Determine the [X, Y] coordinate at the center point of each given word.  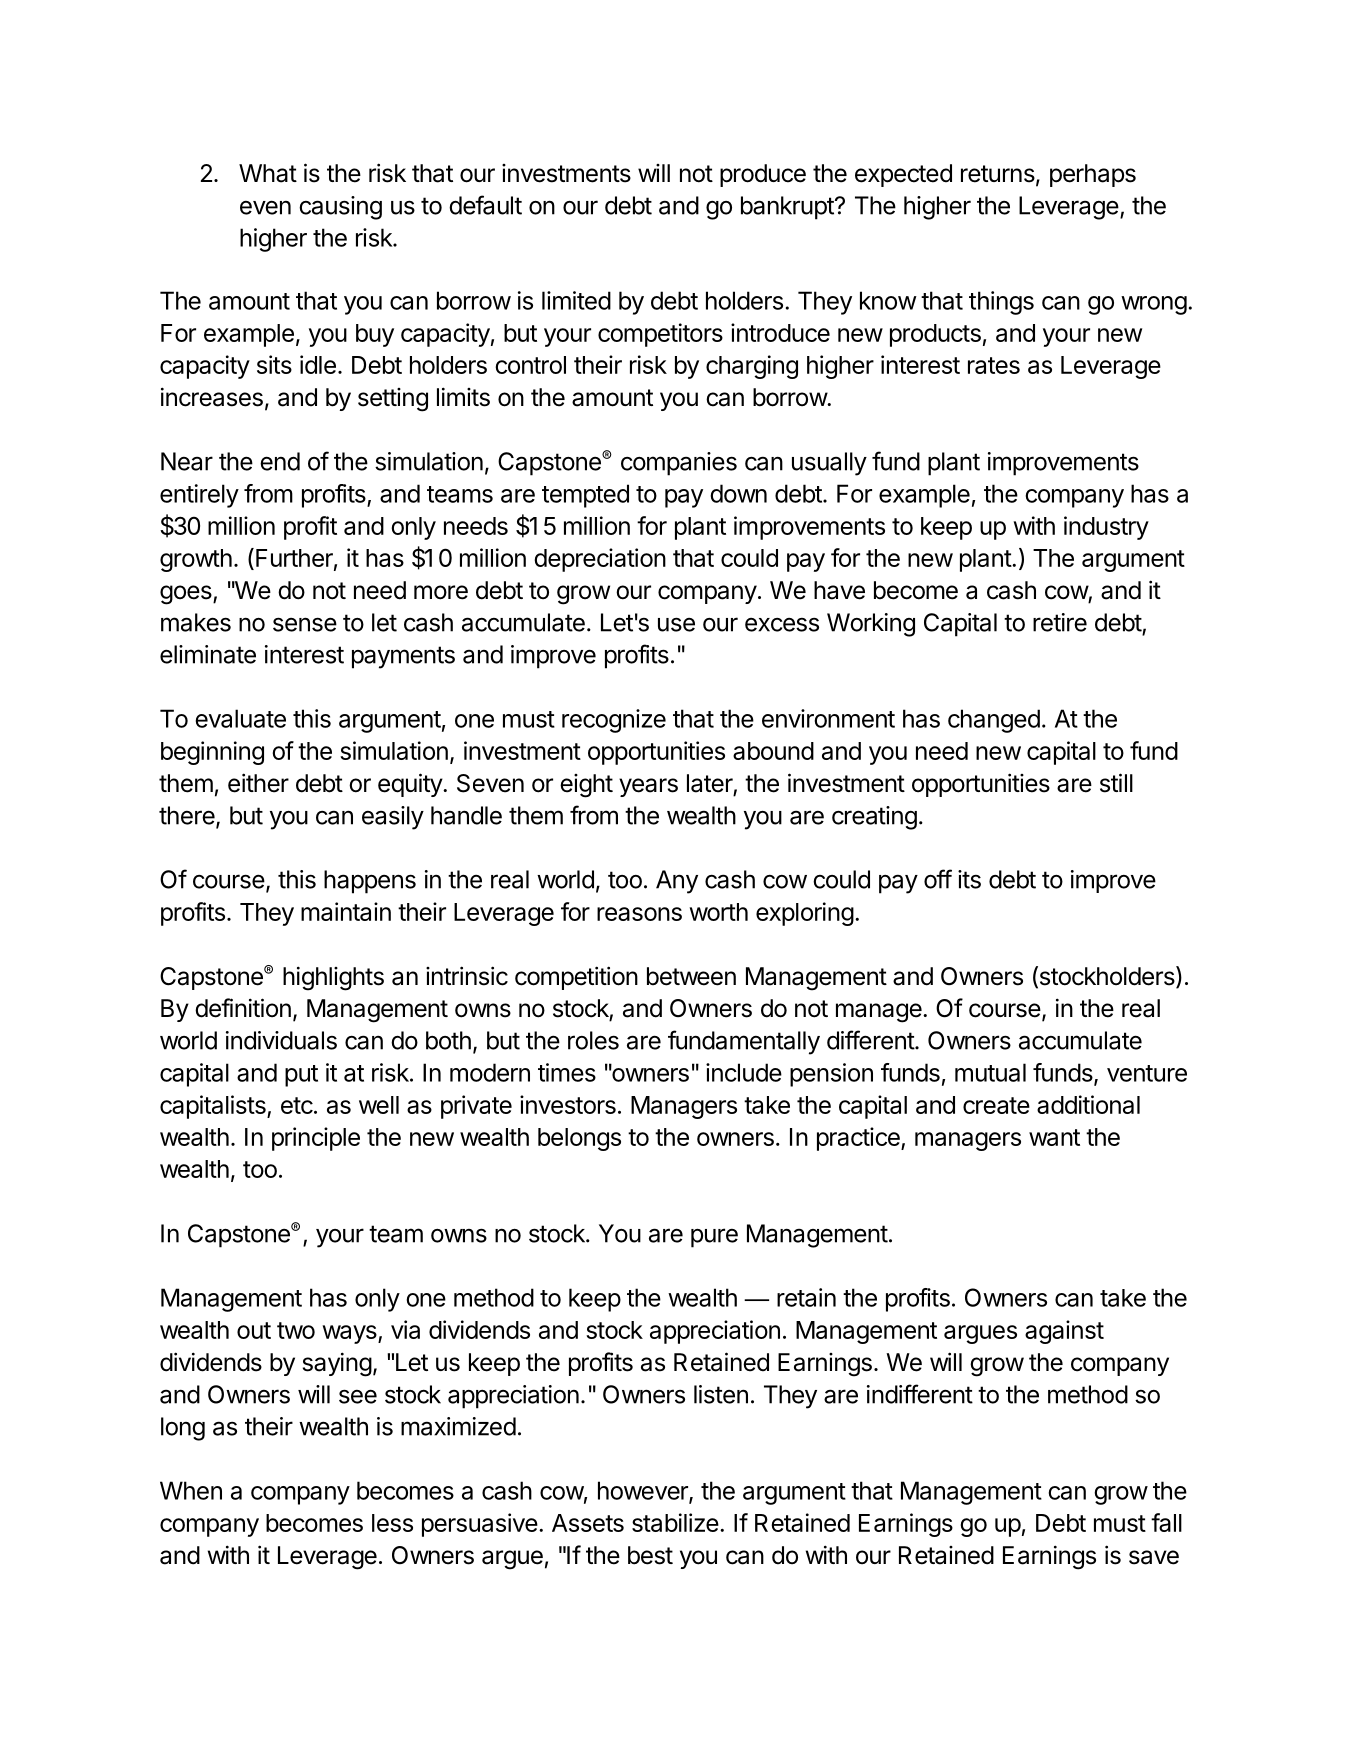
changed [994, 721]
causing [340, 208]
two [296, 1330]
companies [679, 464]
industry [1106, 528]
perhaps [1093, 175]
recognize [614, 721]
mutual [990, 1072]
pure [714, 1238]
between [691, 976]
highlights [333, 978]
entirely [199, 496]
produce [763, 175]
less [392, 1523]
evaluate [240, 718]
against [1064, 1332]
